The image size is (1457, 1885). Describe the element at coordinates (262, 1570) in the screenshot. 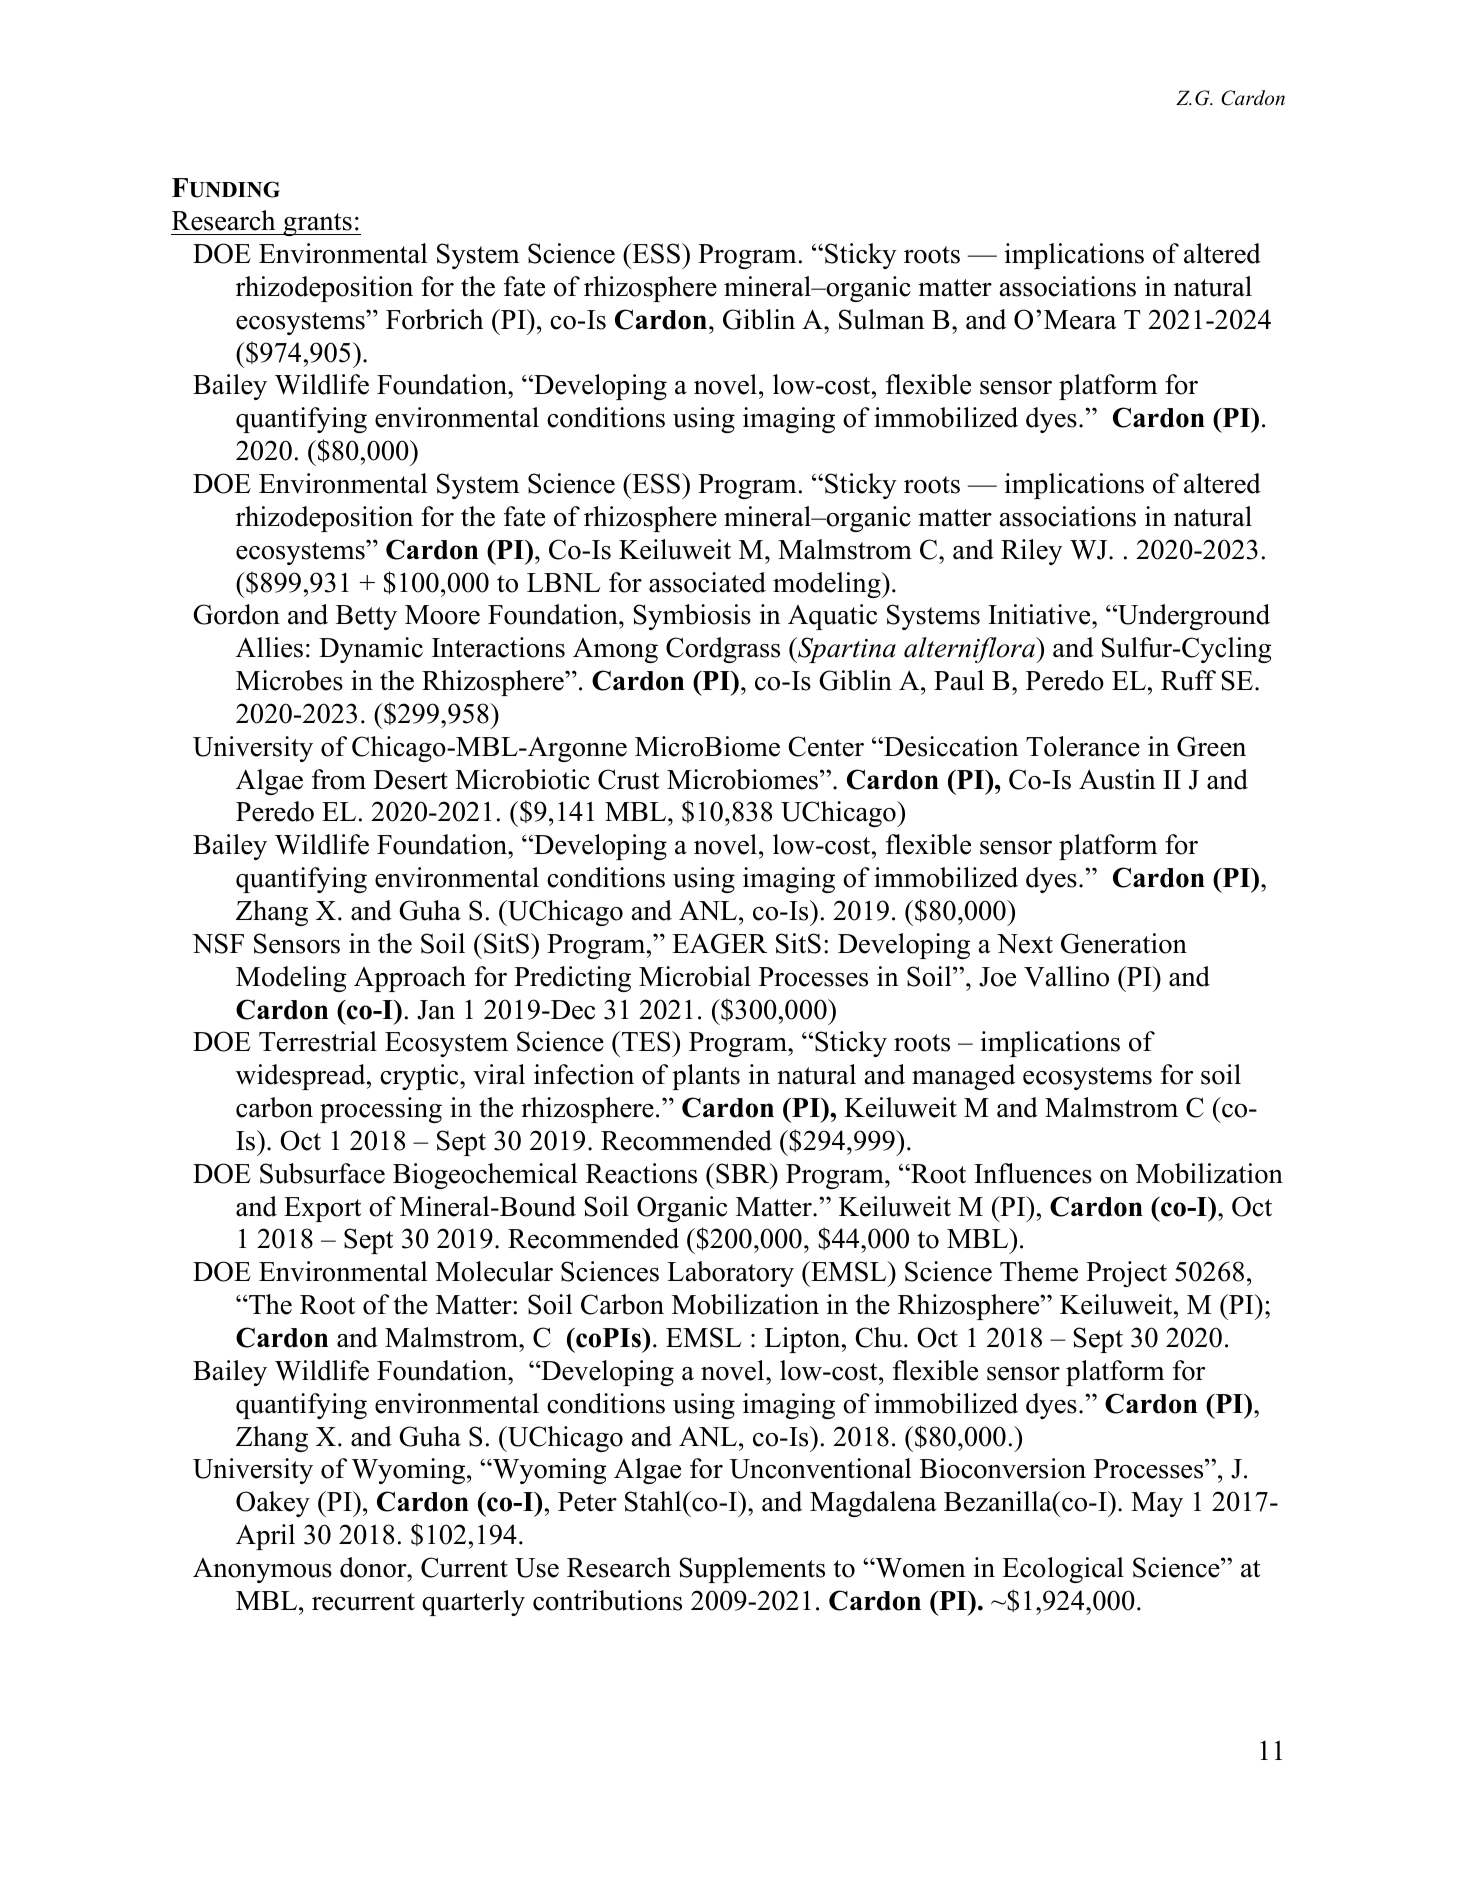

I see `Anonymous` at that location.
